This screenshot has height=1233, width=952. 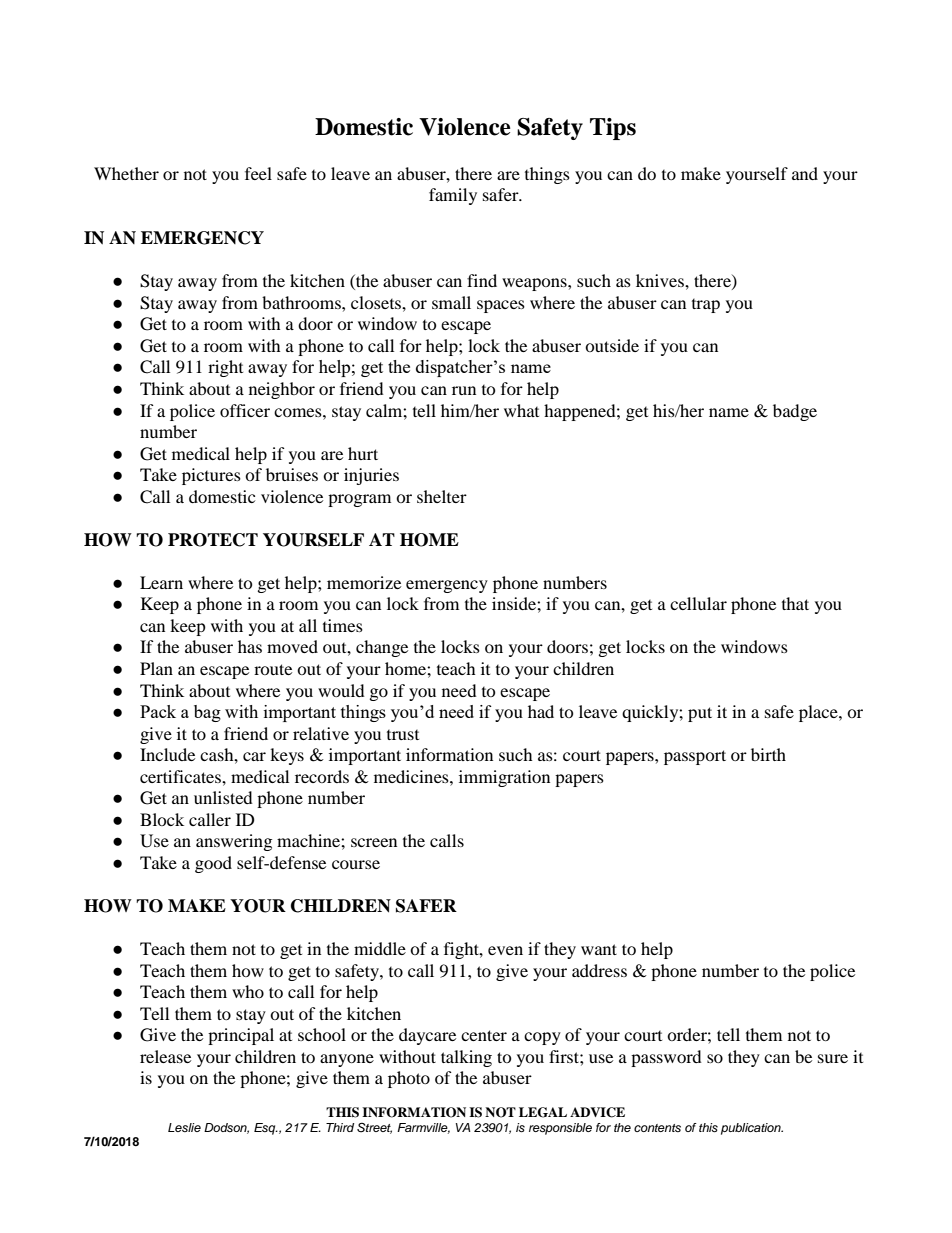 I want to click on Leslie, so click(x=184, y=1127).
